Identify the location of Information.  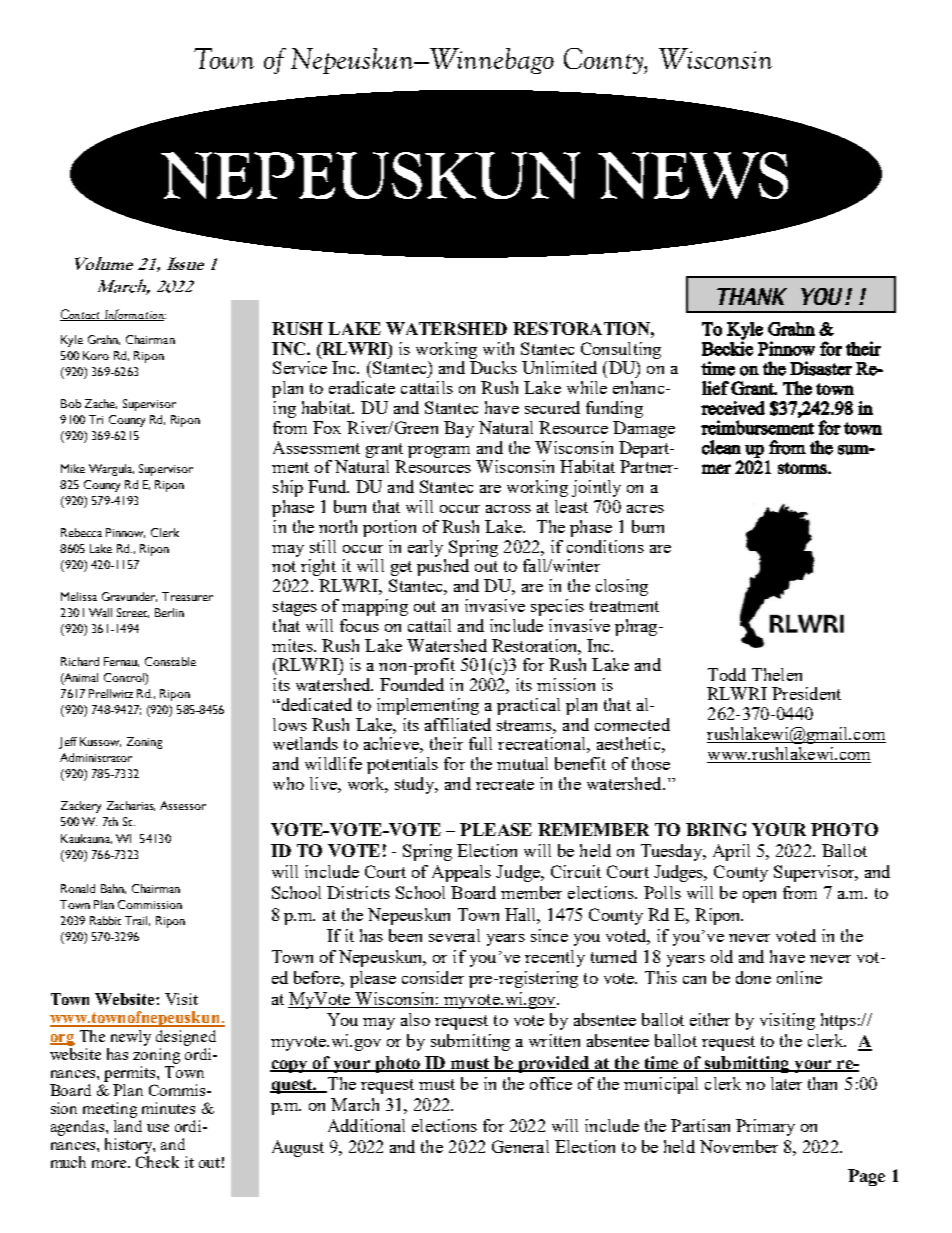
(134, 315).
